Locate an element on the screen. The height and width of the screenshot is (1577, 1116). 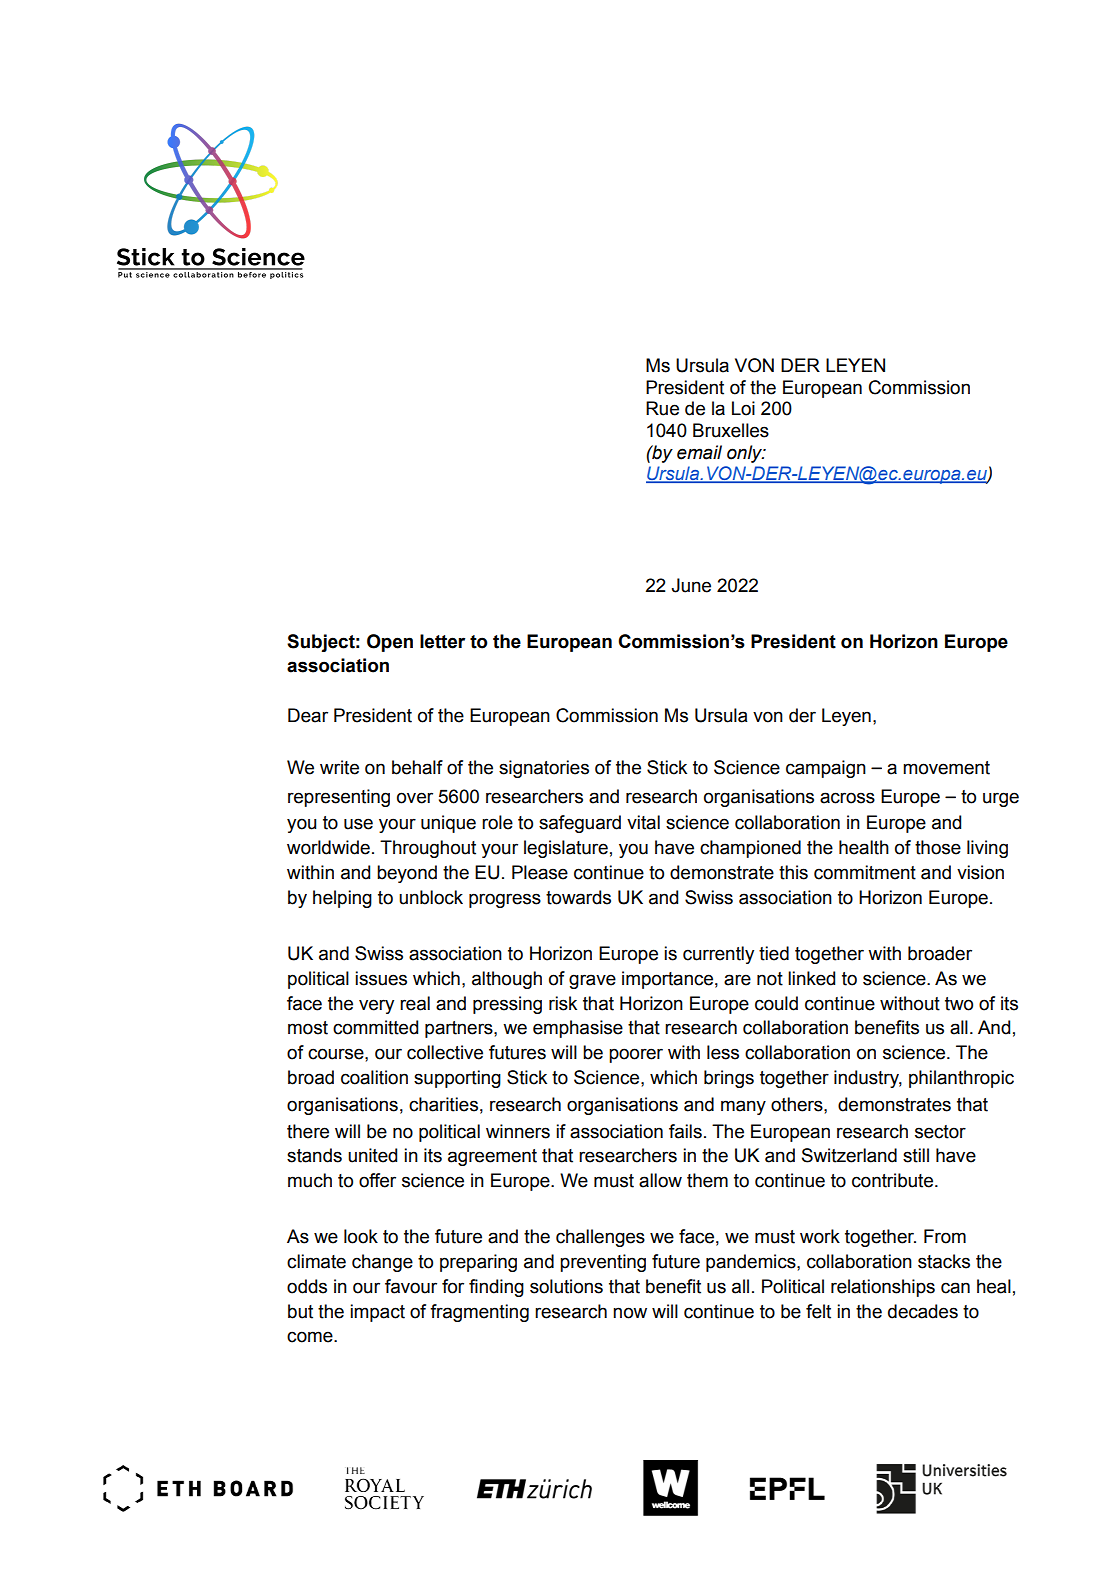
those is located at coordinates (938, 847).
